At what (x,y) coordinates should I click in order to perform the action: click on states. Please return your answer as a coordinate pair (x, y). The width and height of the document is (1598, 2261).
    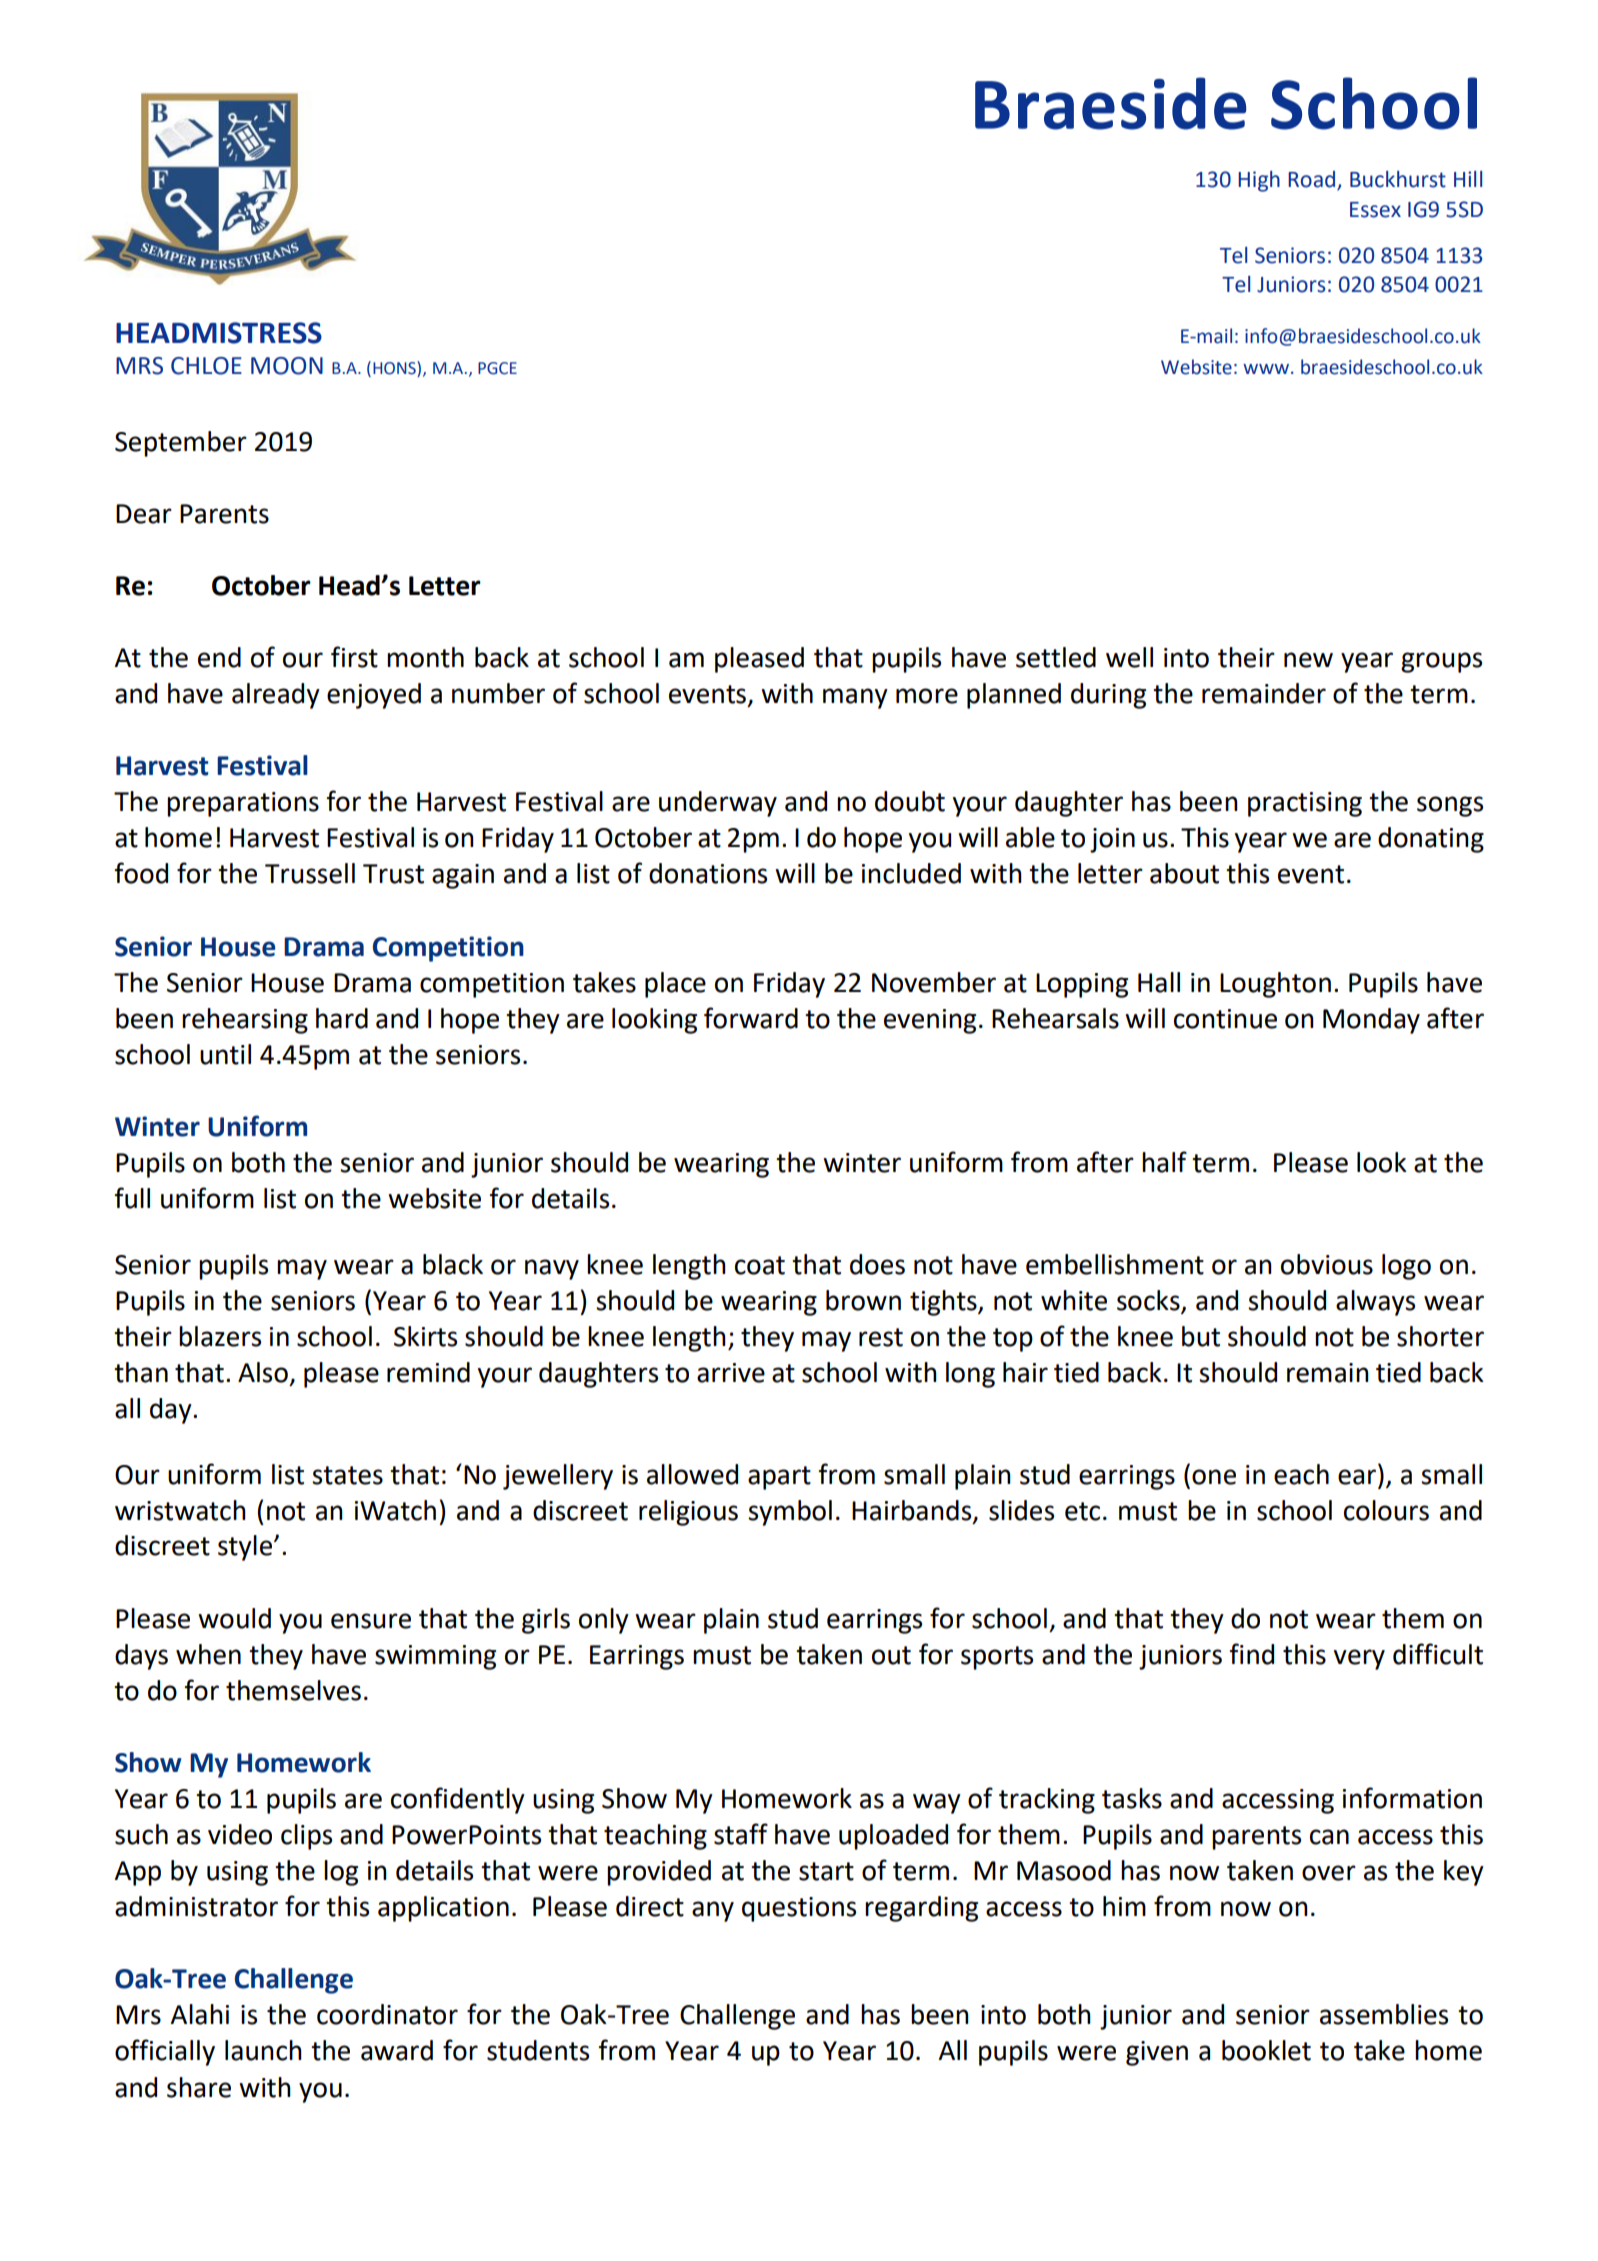
    Looking at the image, I should click on (347, 1475).
